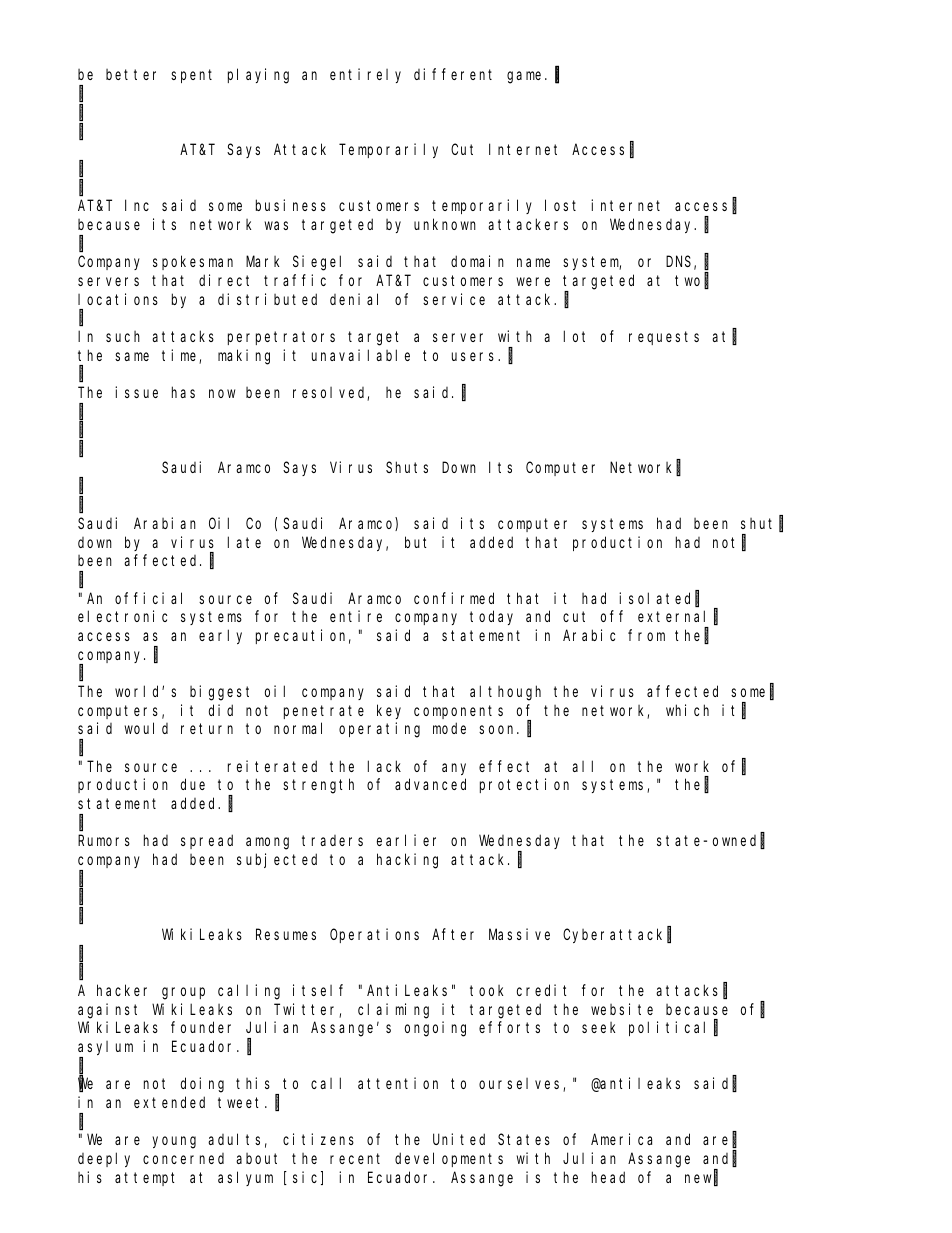 Image resolution: width=952 pixels, height=1233 pixels. Describe the element at coordinates (361, 355) in the image. I see `unavailable` at that location.
